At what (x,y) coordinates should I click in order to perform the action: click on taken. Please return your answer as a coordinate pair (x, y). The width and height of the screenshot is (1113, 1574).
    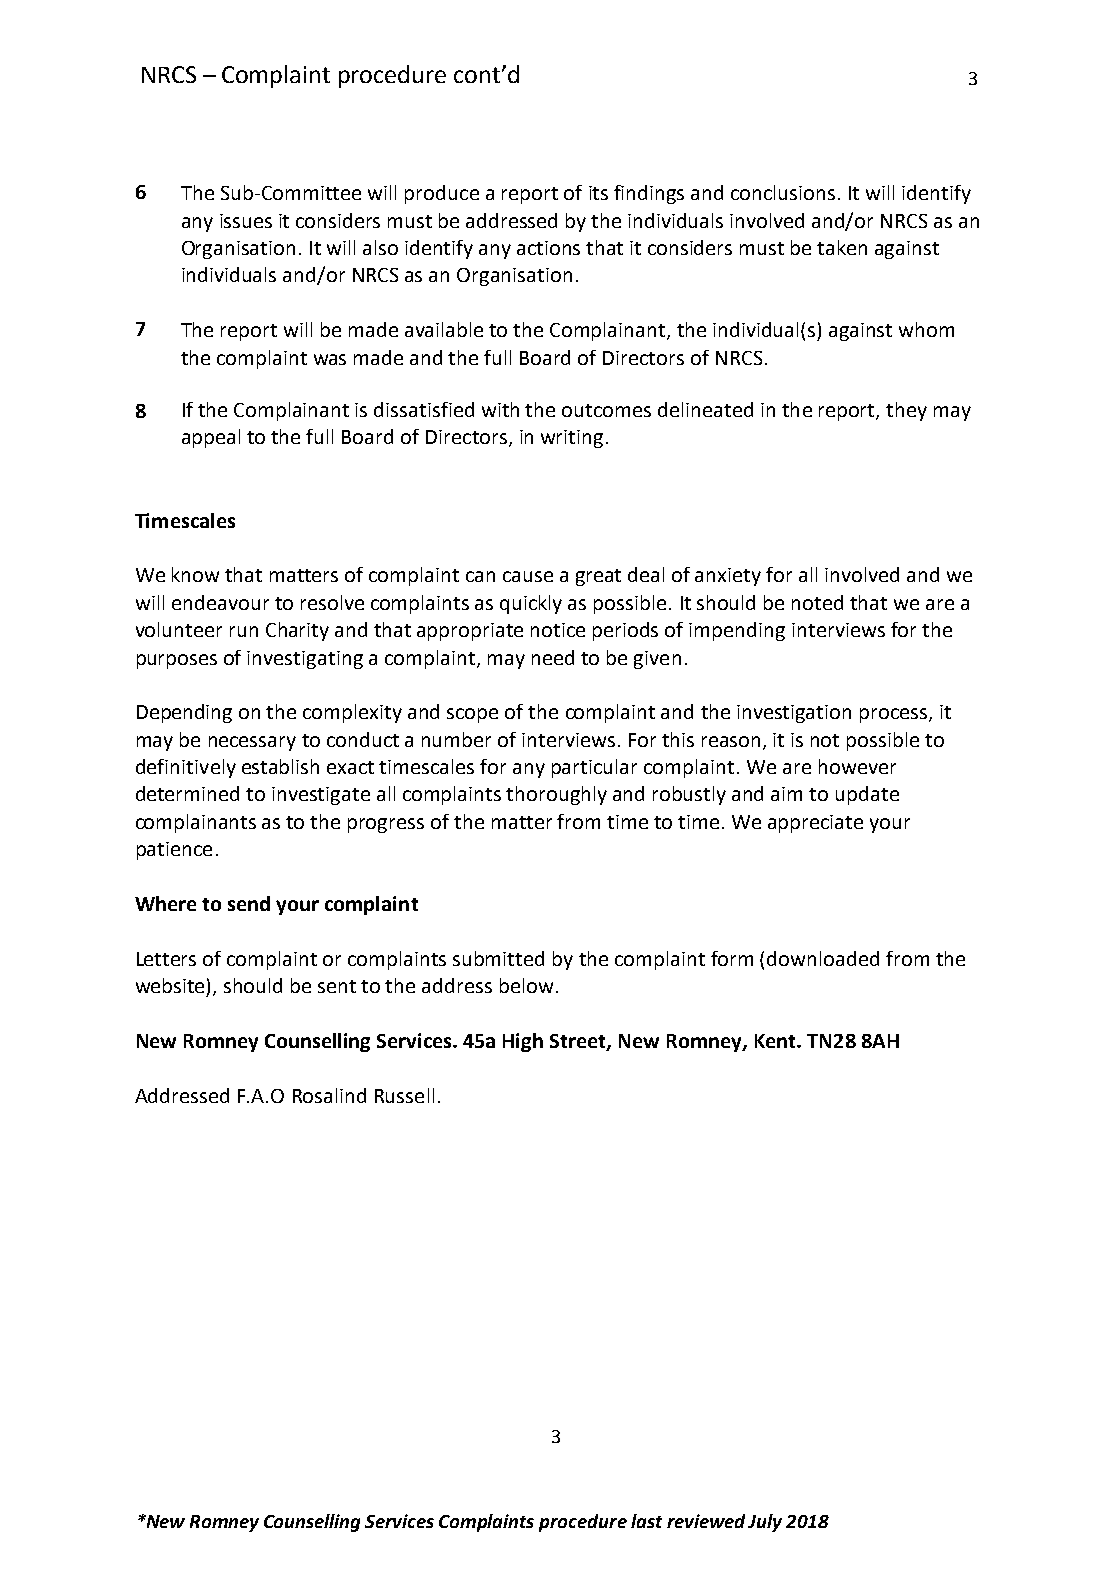
    Looking at the image, I should click on (842, 247).
